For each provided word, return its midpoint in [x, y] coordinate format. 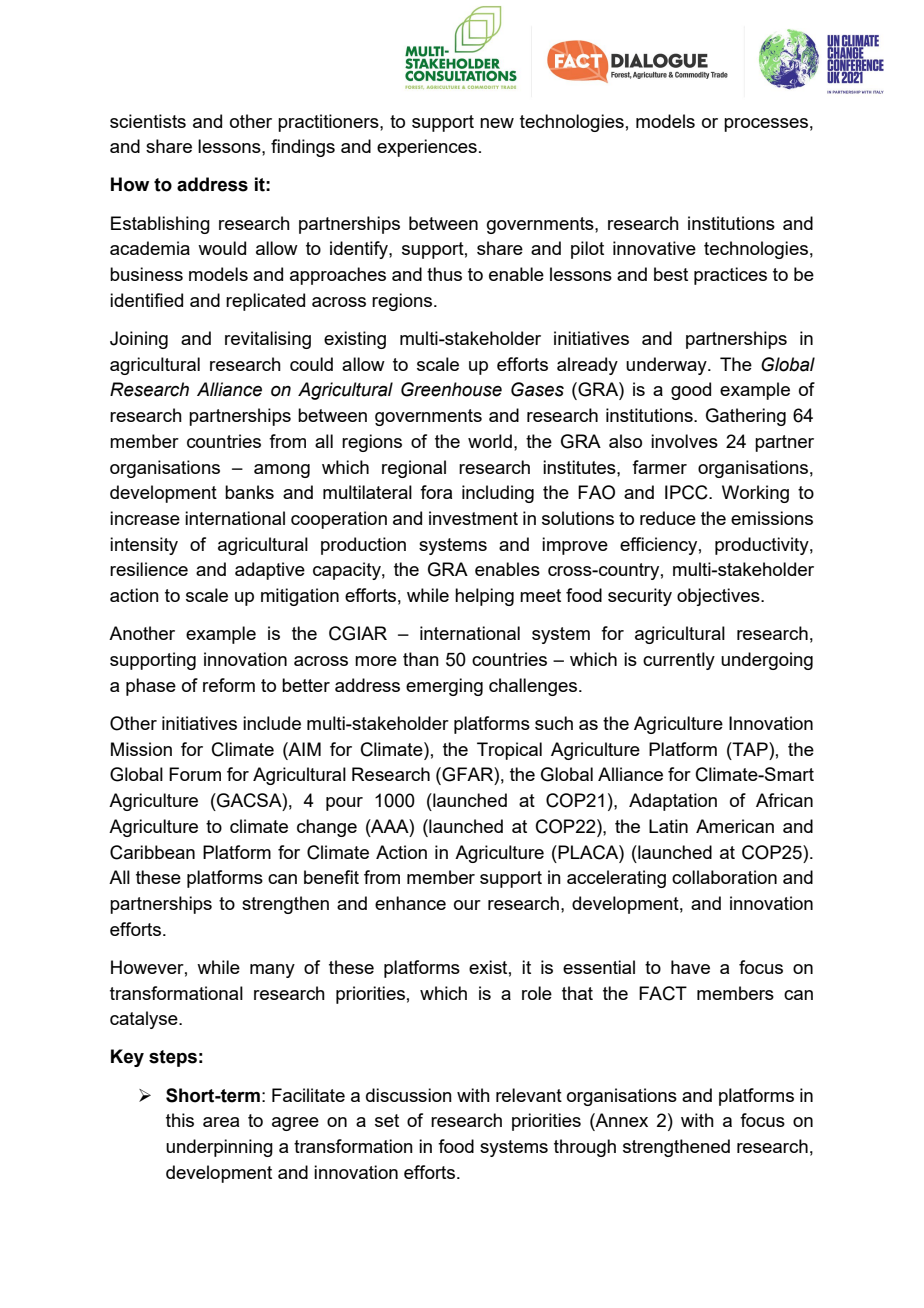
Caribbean [152, 852]
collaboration [724, 877]
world [490, 441]
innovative [654, 248]
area [221, 1122]
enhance [410, 903]
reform [229, 685]
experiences [427, 148]
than [421, 659]
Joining [139, 340]
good [691, 391]
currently [679, 661]
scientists [148, 121]
